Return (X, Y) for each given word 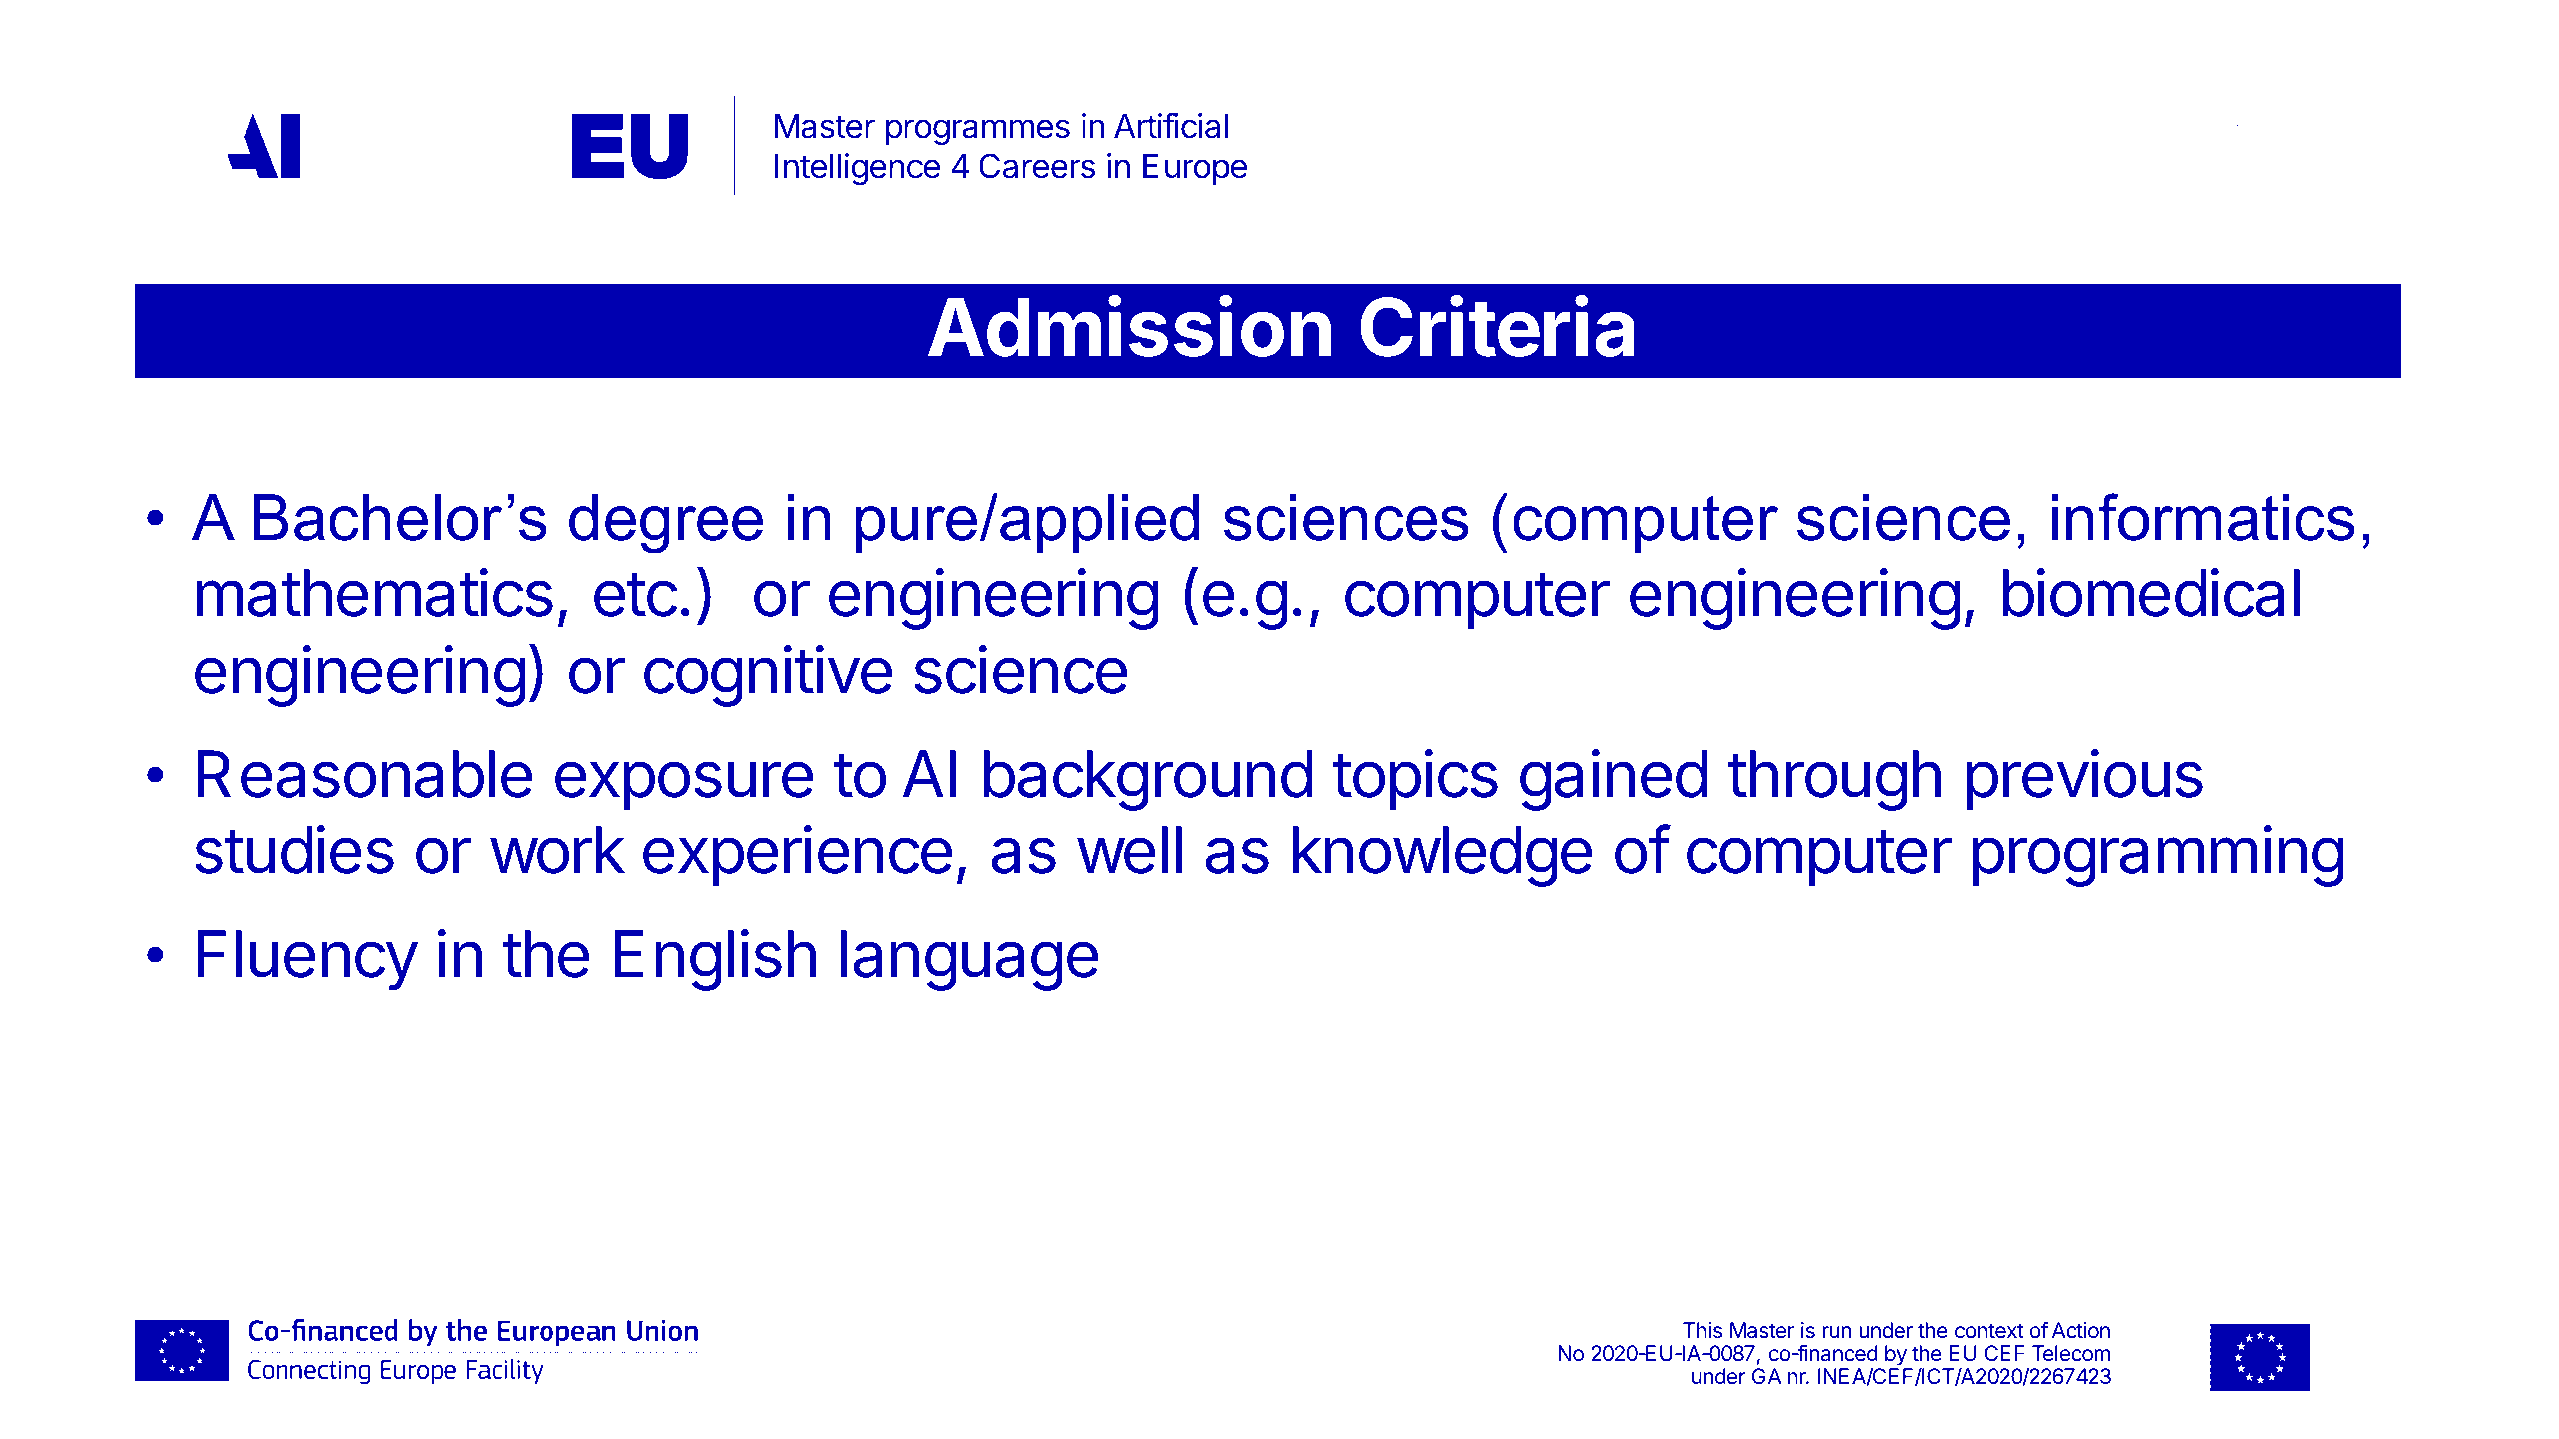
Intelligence (857, 169)
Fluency (307, 960)
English (715, 960)
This (1702, 1330)
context (1989, 1331)
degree (666, 524)
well (1129, 850)
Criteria (1497, 326)
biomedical (2151, 593)
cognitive (768, 676)
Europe (1195, 169)
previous (2085, 779)
